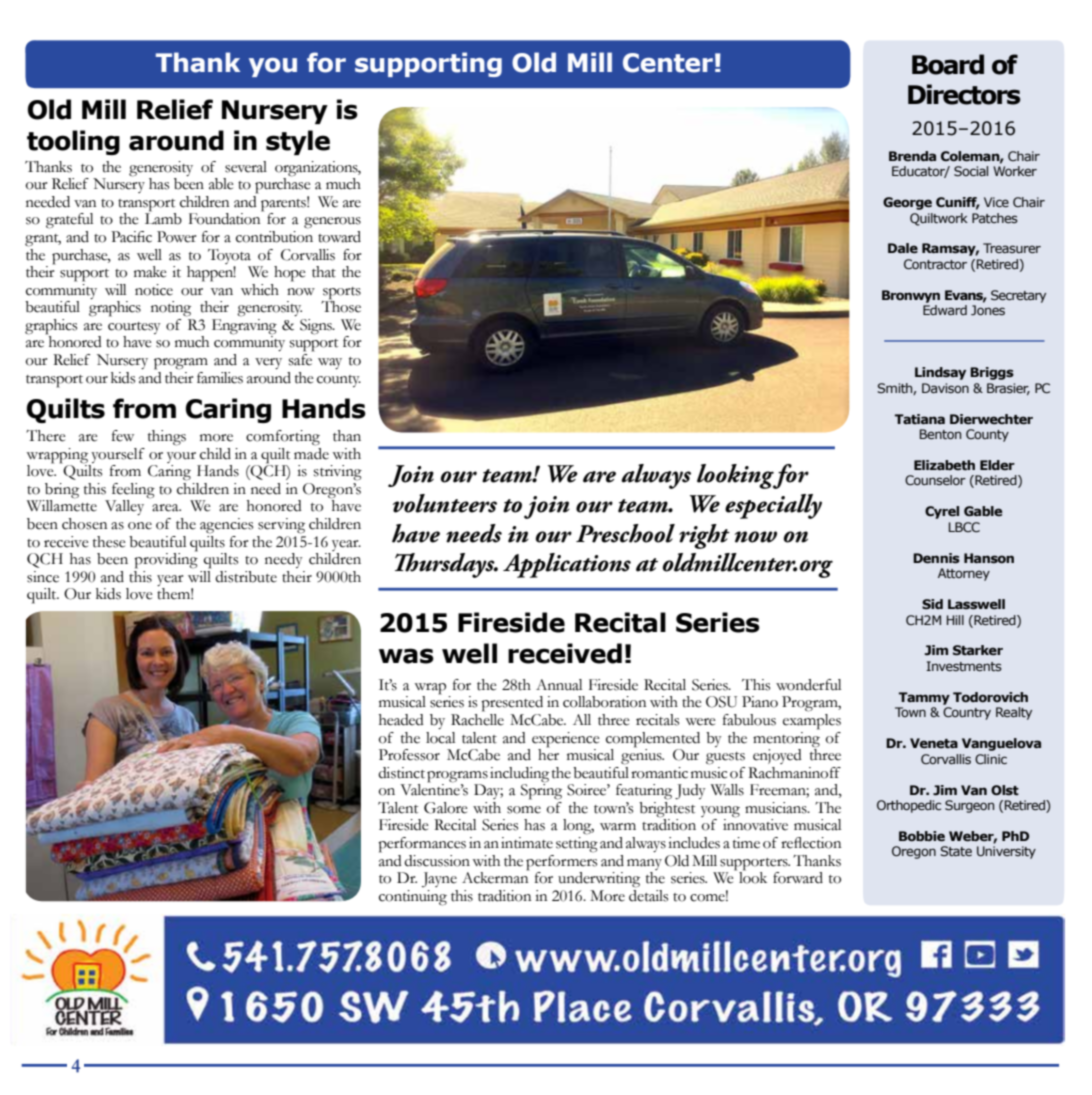 The image size is (1092, 1095). I want to click on sports, so click(341, 294).
